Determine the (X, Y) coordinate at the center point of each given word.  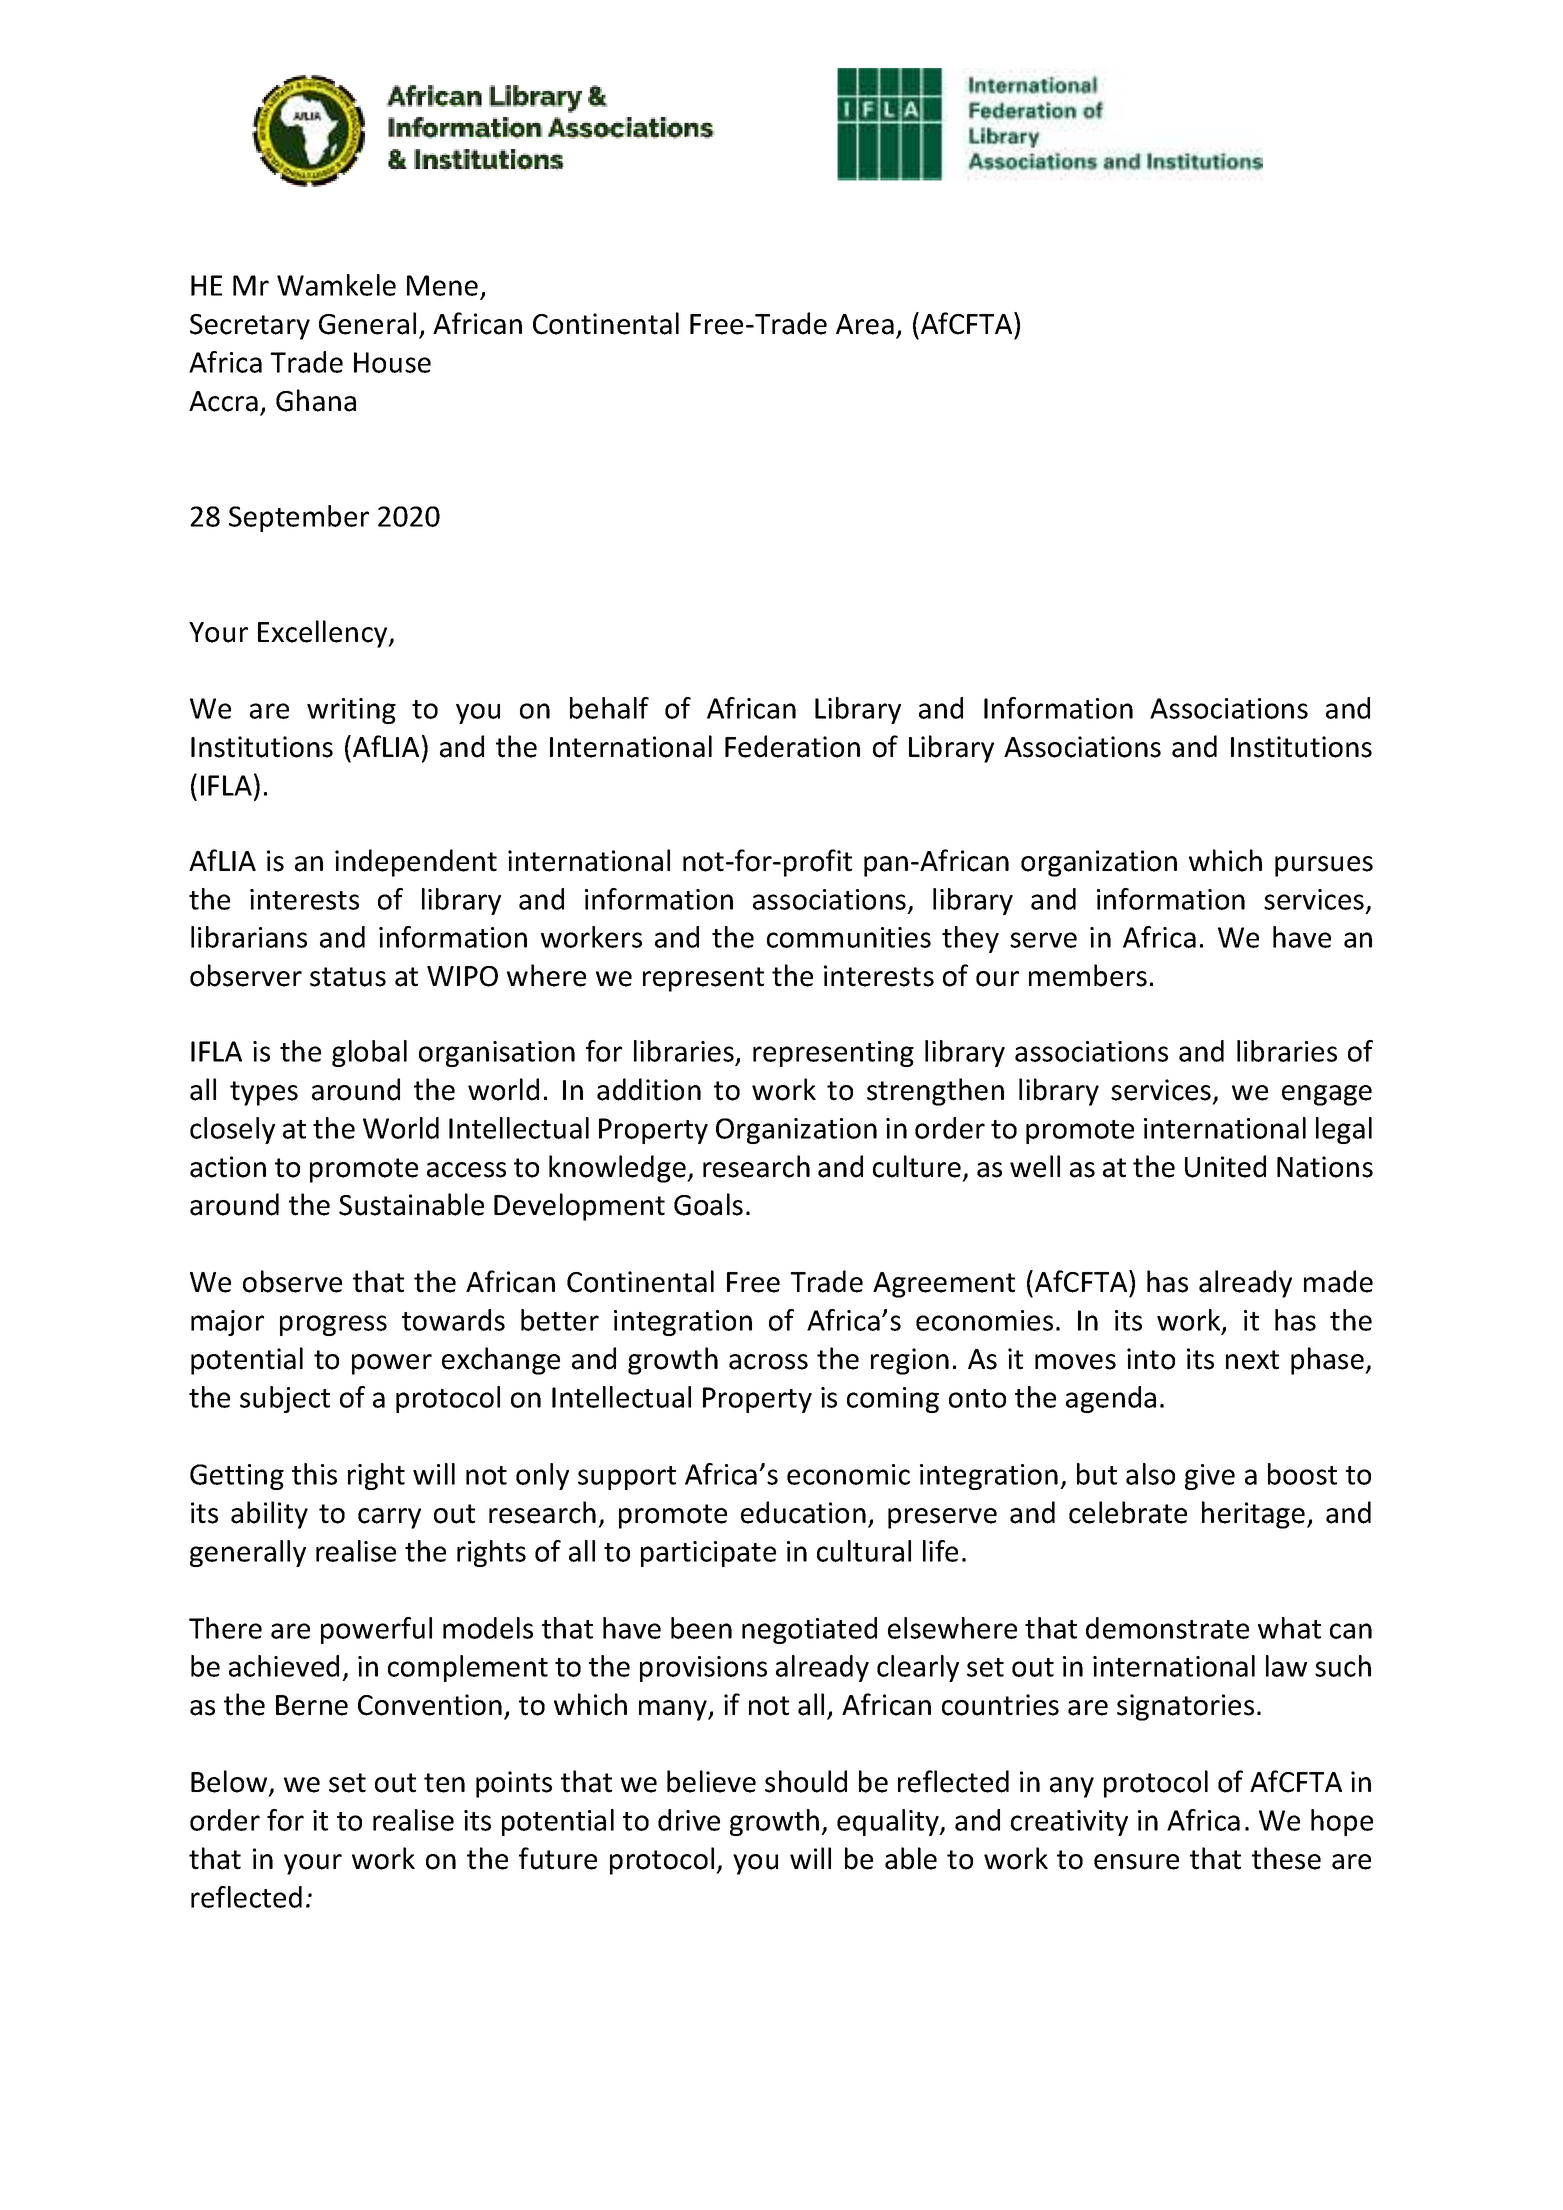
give (1210, 1477)
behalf (609, 708)
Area (865, 324)
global (369, 1053)
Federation (792, 746)
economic (848, 1474)
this (314, 1474)
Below (230, 1782)
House (392, 362)
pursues (1324, 866)
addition (649, 1089)
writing (351, 711)
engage (1327, 1095)
